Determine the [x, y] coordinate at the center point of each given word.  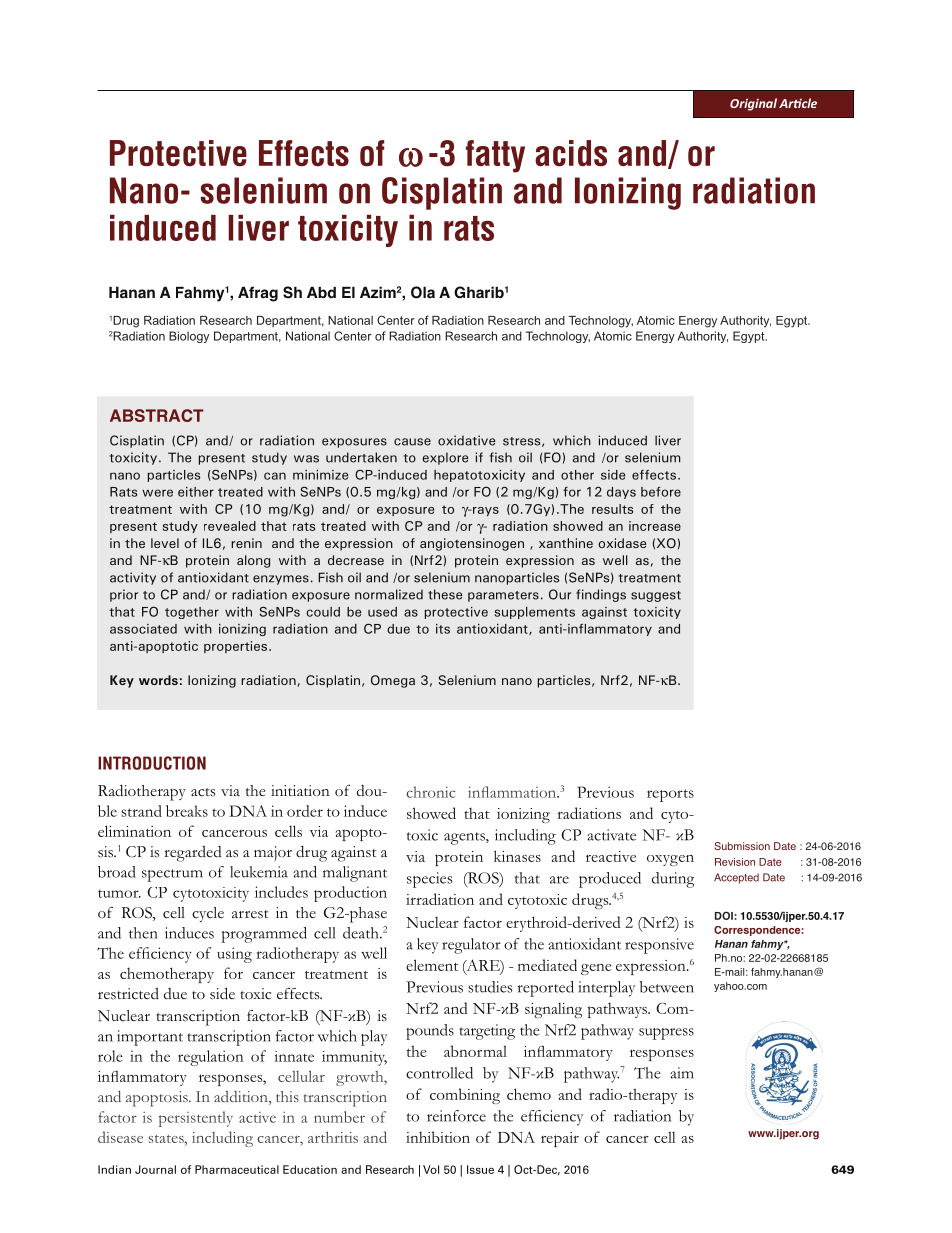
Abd [321, 292]
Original [753, 104]
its [443, 629]
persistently [196, 1119]
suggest [656, 596]
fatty [495, 156]
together [192, 613]
